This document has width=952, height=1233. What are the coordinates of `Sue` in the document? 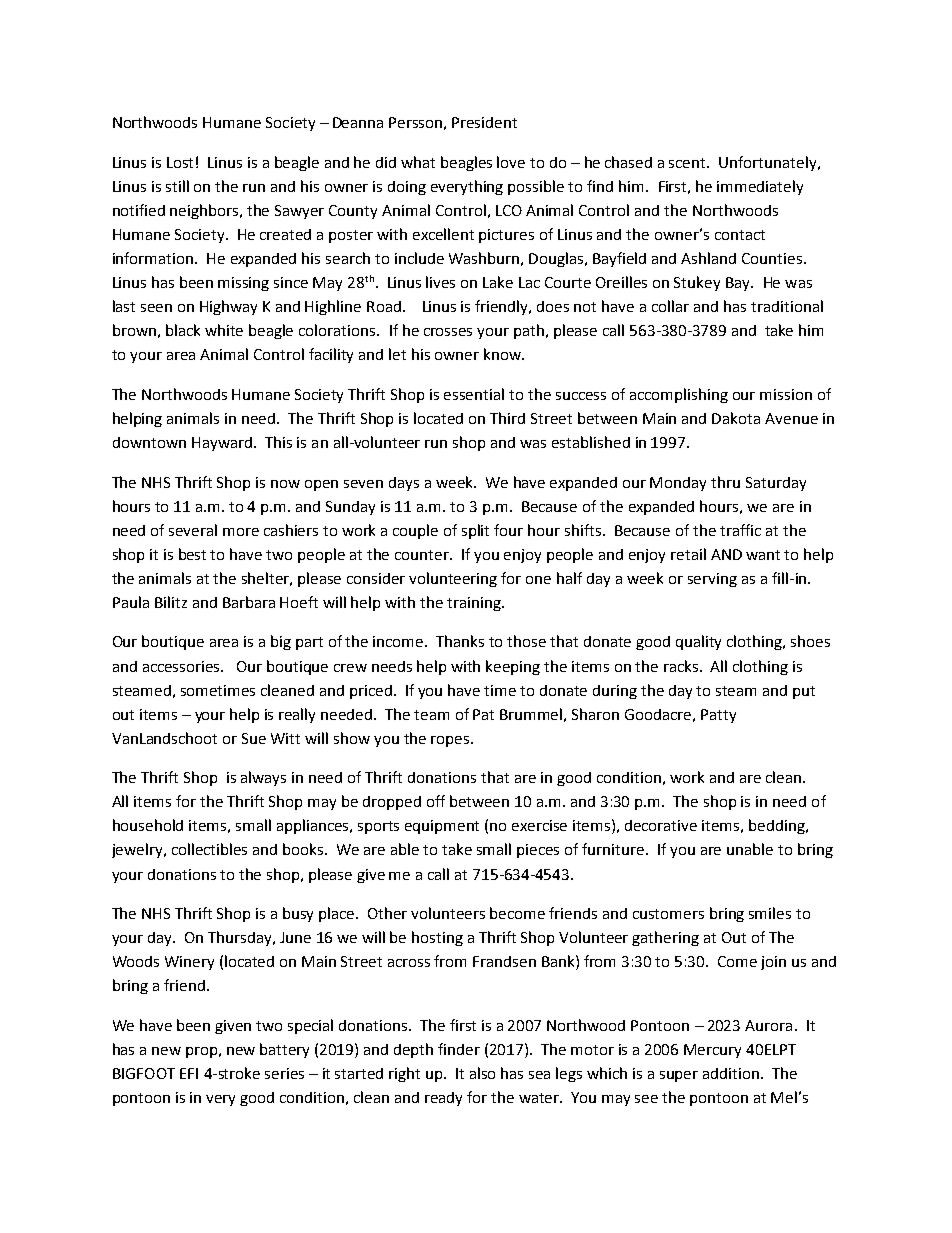 It's located at (254, 738).
